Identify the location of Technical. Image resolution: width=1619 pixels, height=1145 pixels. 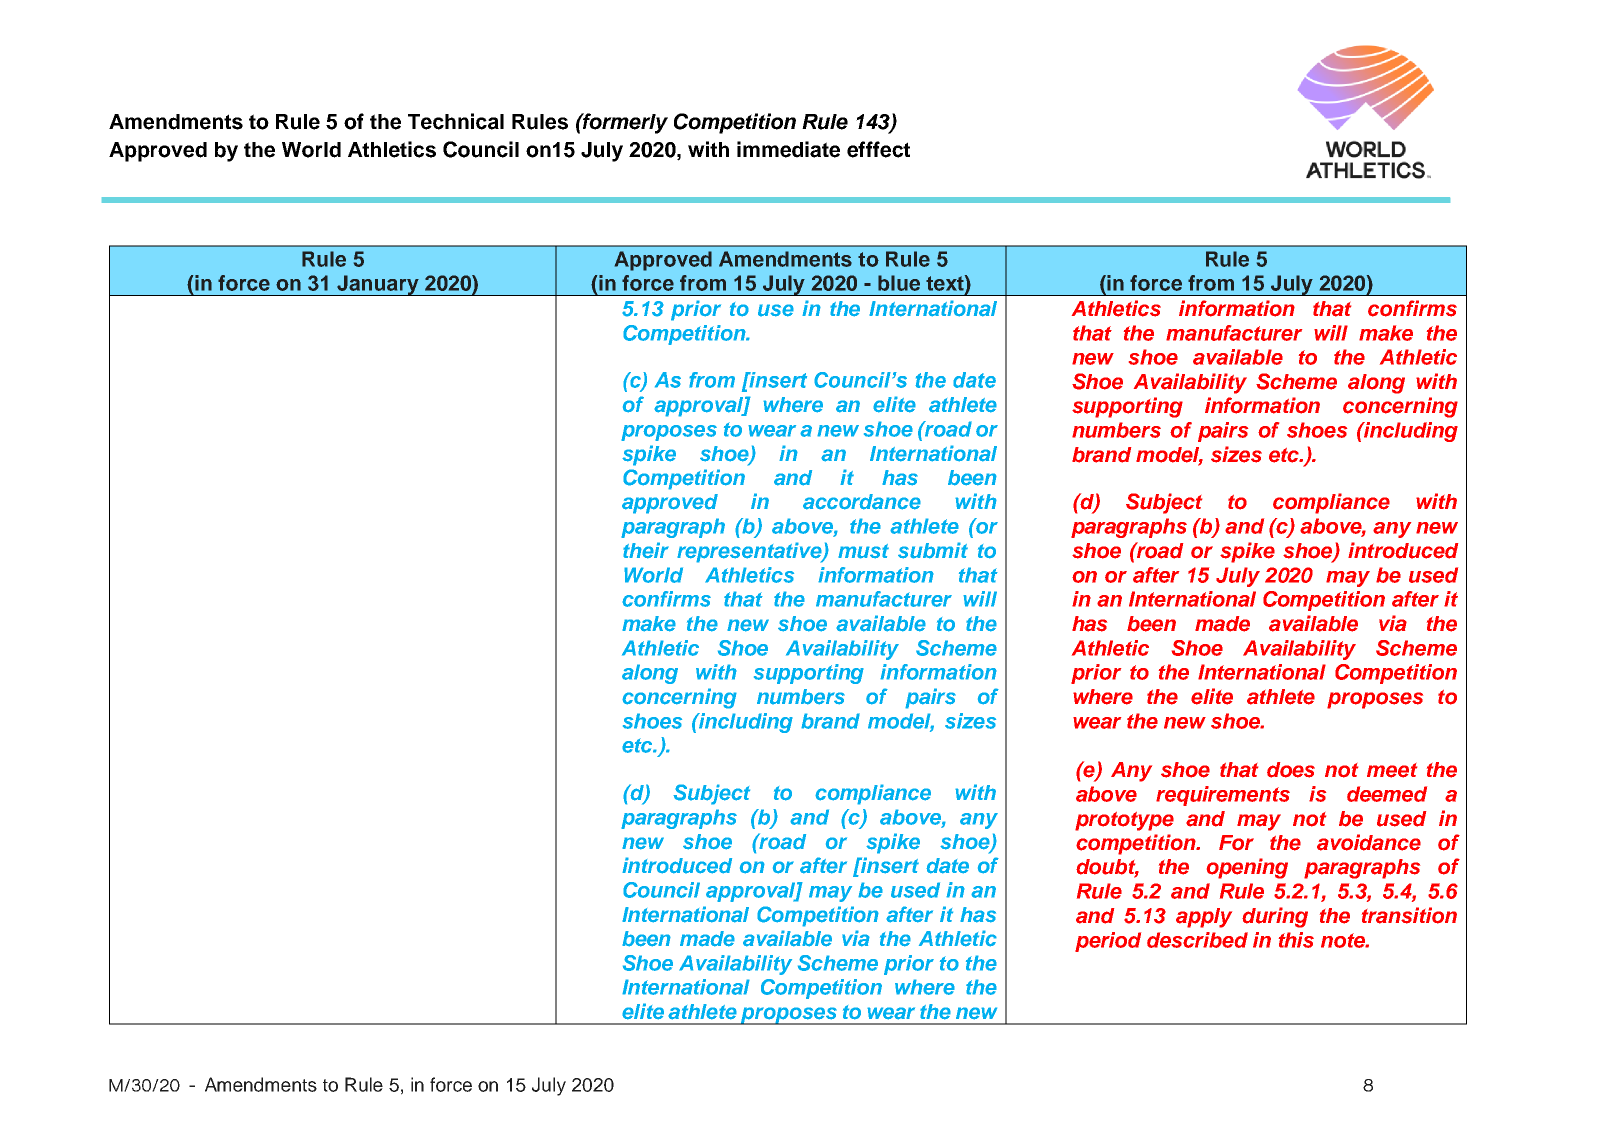
(456, 121).
